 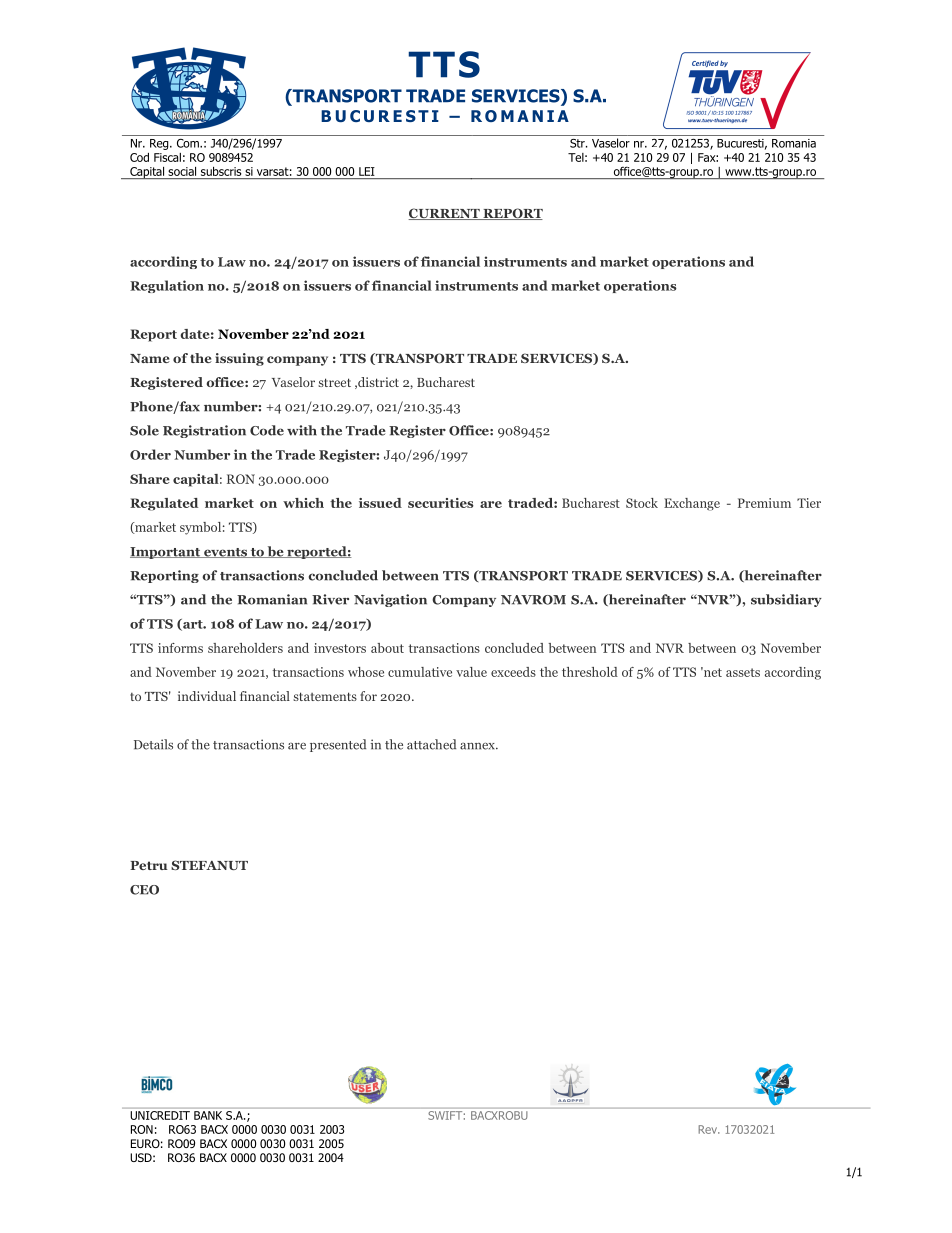 I want to click on informs, so click(x=180, y=648).
